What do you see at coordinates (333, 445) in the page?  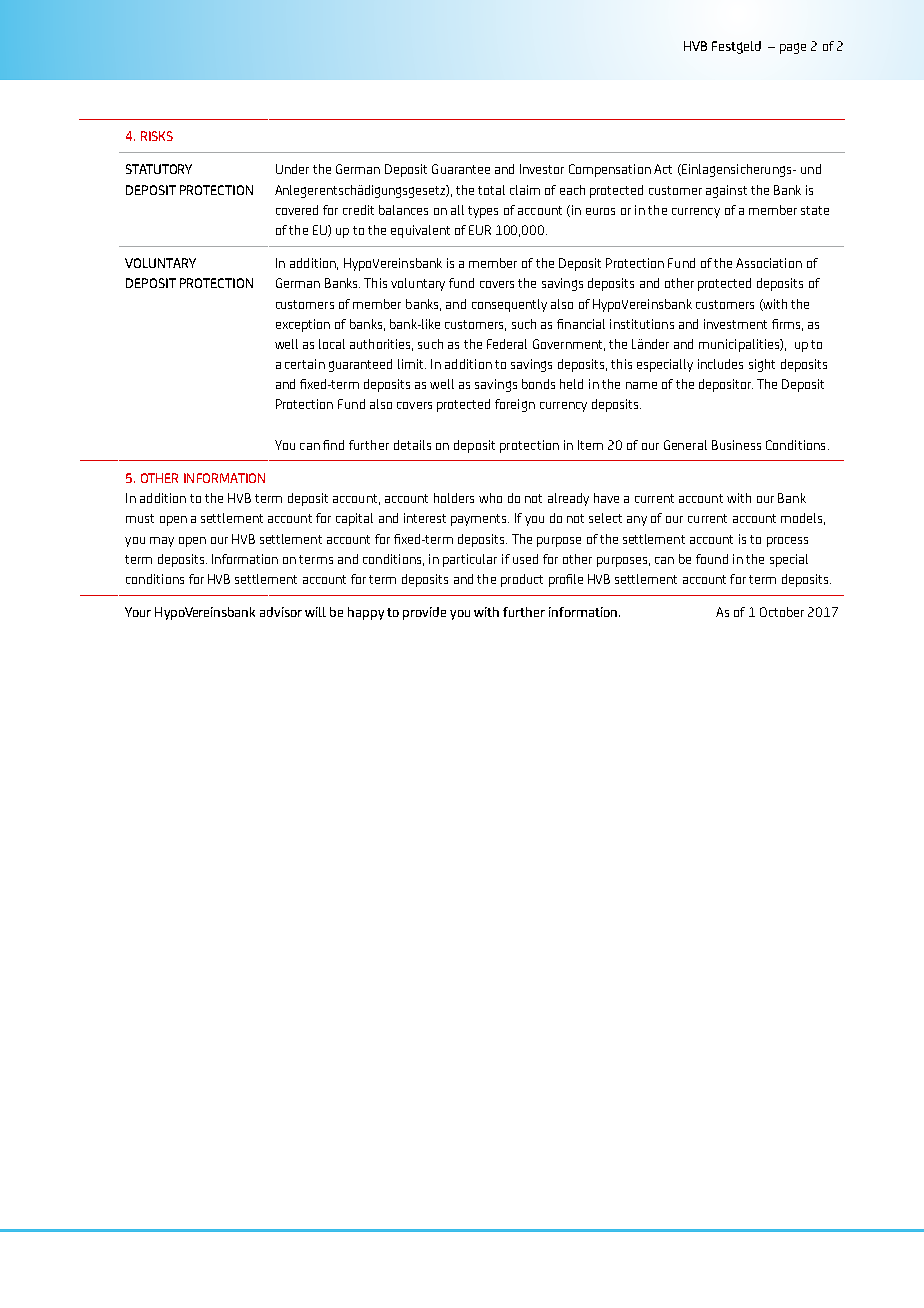 I see `find` at bounding box center [333, 445].
